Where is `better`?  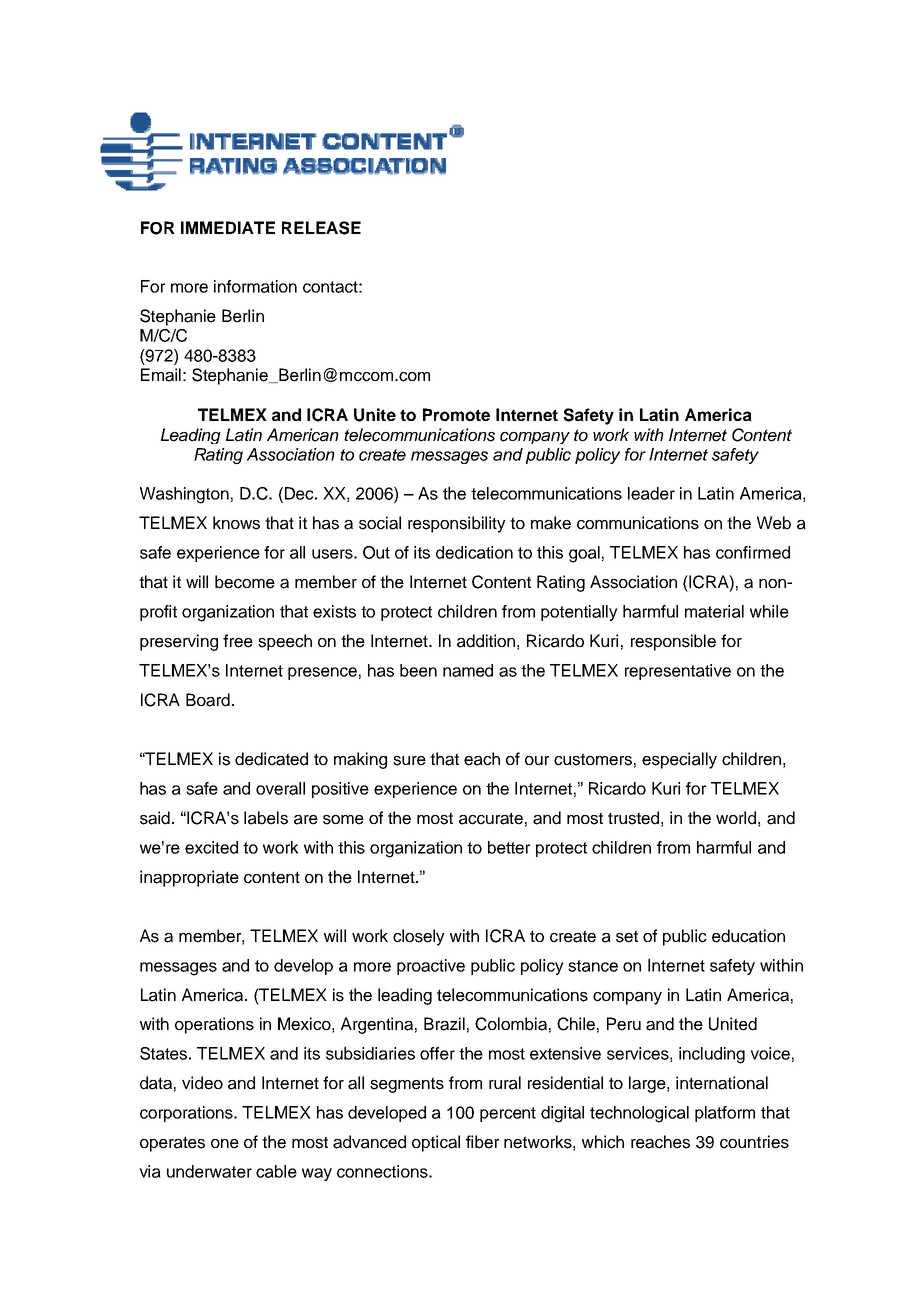
better is located at coordinates (509, 847).
